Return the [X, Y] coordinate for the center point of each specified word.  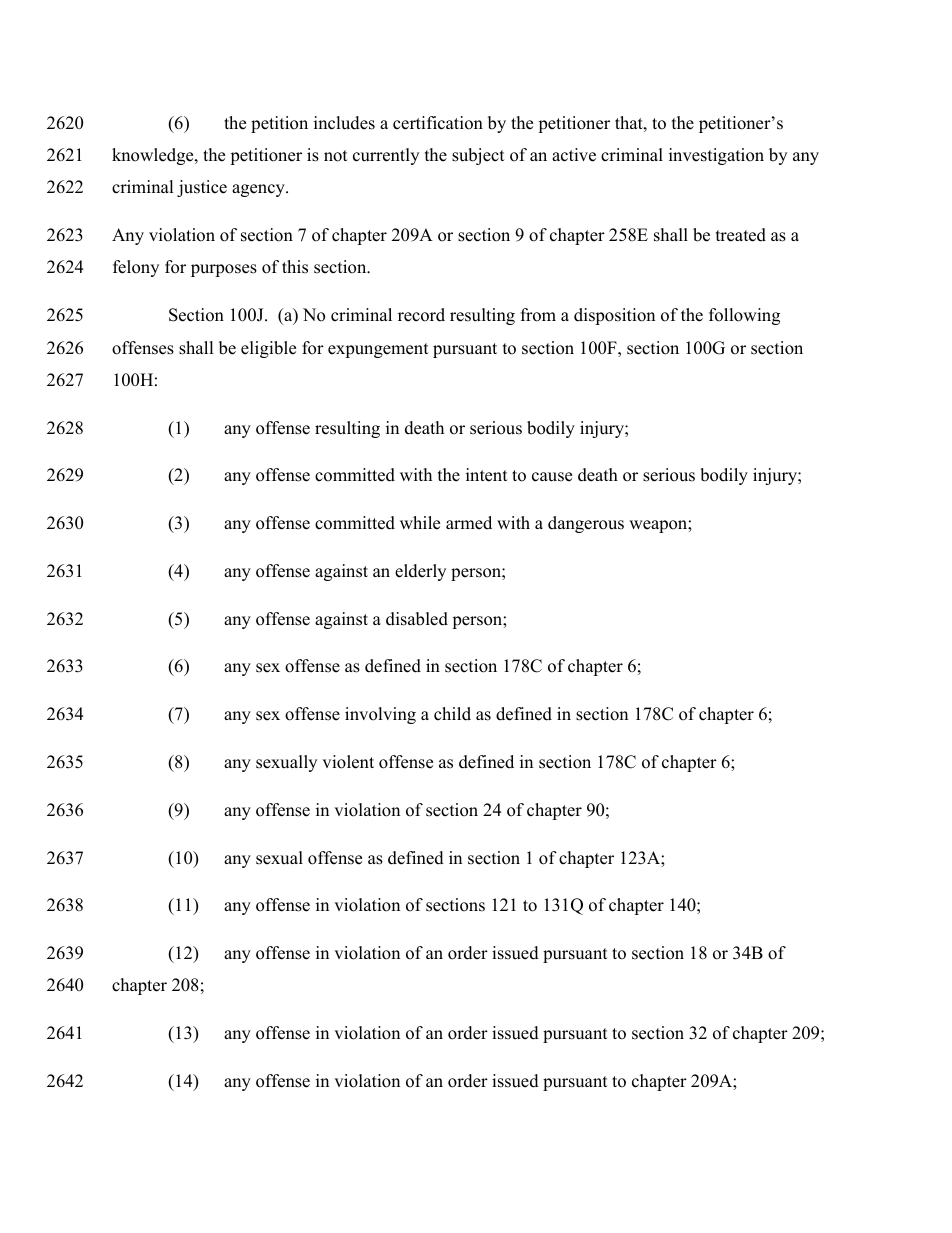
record [421, 315]
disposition [614, 316]
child [452, 714]
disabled [417, 619]
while [420, 523]
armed [469, 523]
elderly [420, 572]
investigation [716, 156]
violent [348, 762]
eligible [268, 349]
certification [438, 123]
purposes [224, 270]
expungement [378, 350]
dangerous [586, 524]
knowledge [154, 156]
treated [741, 235]
